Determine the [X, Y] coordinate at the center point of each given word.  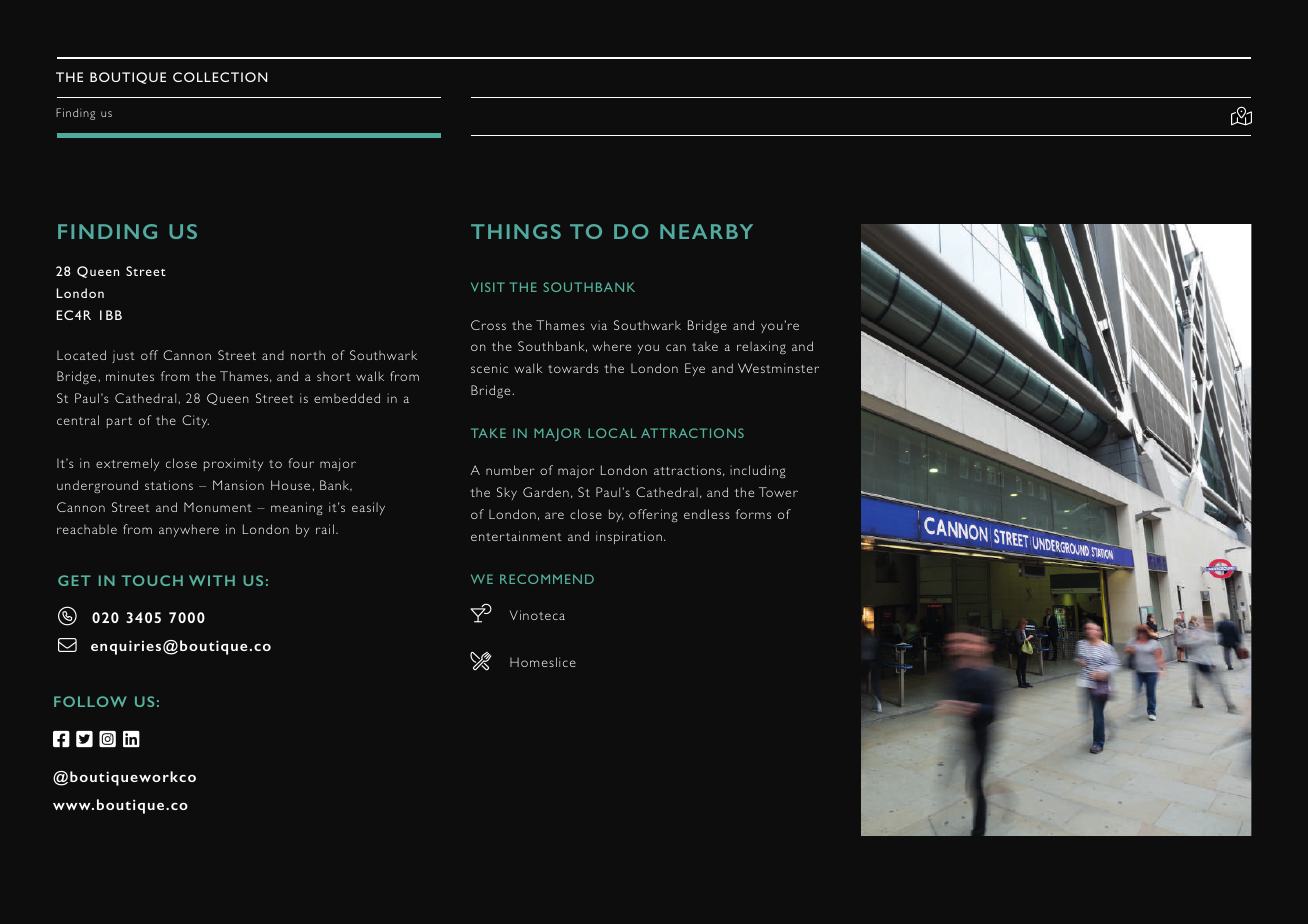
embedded [347, 398]
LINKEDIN [131, 739]
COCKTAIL [481, 613]
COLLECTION [220, 77]
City [195, 421]
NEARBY [706, 231]
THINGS [516, 231]
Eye [695, 369]
